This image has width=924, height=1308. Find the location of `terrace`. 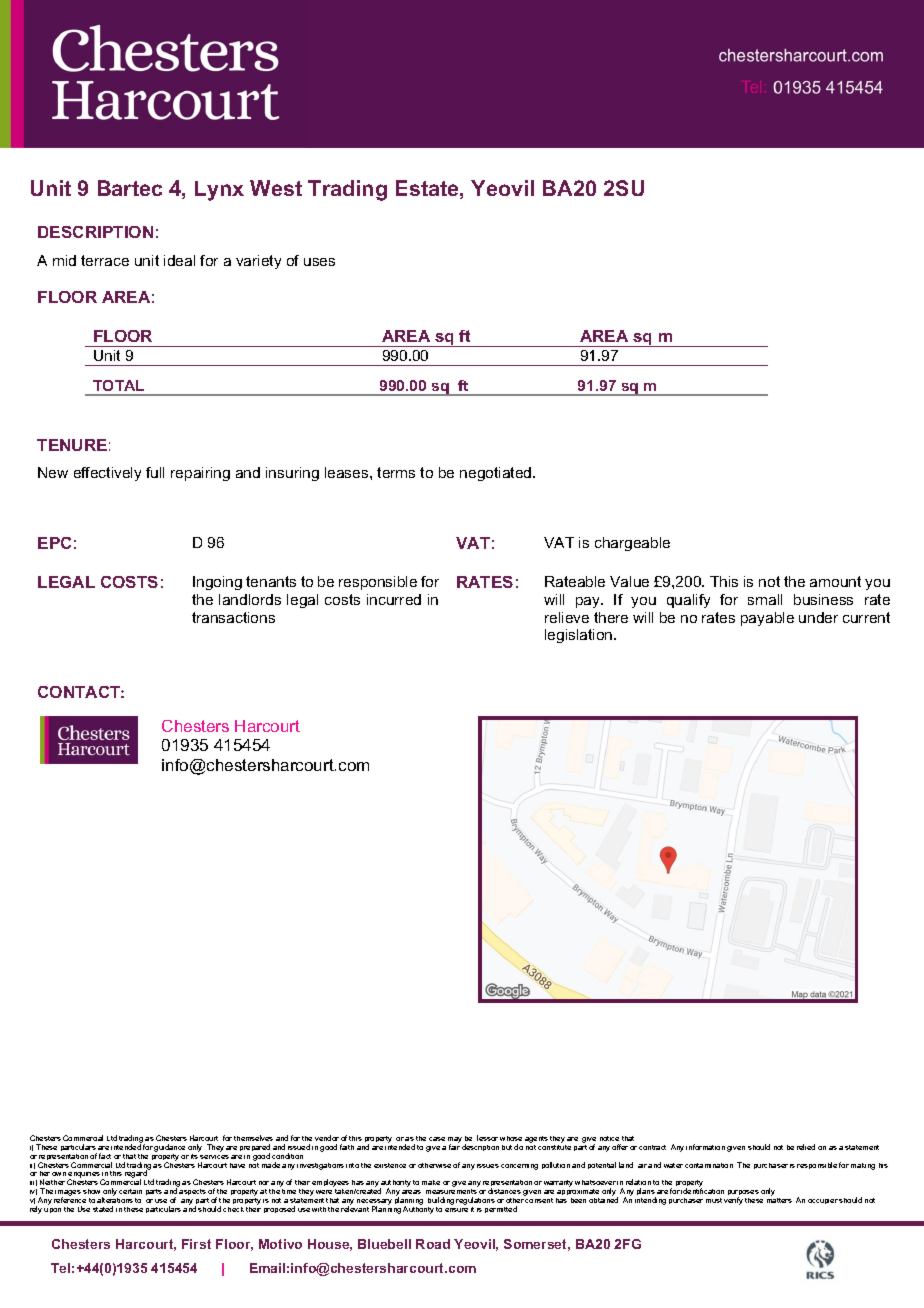

terrace is located at coordinates (105, 260).
